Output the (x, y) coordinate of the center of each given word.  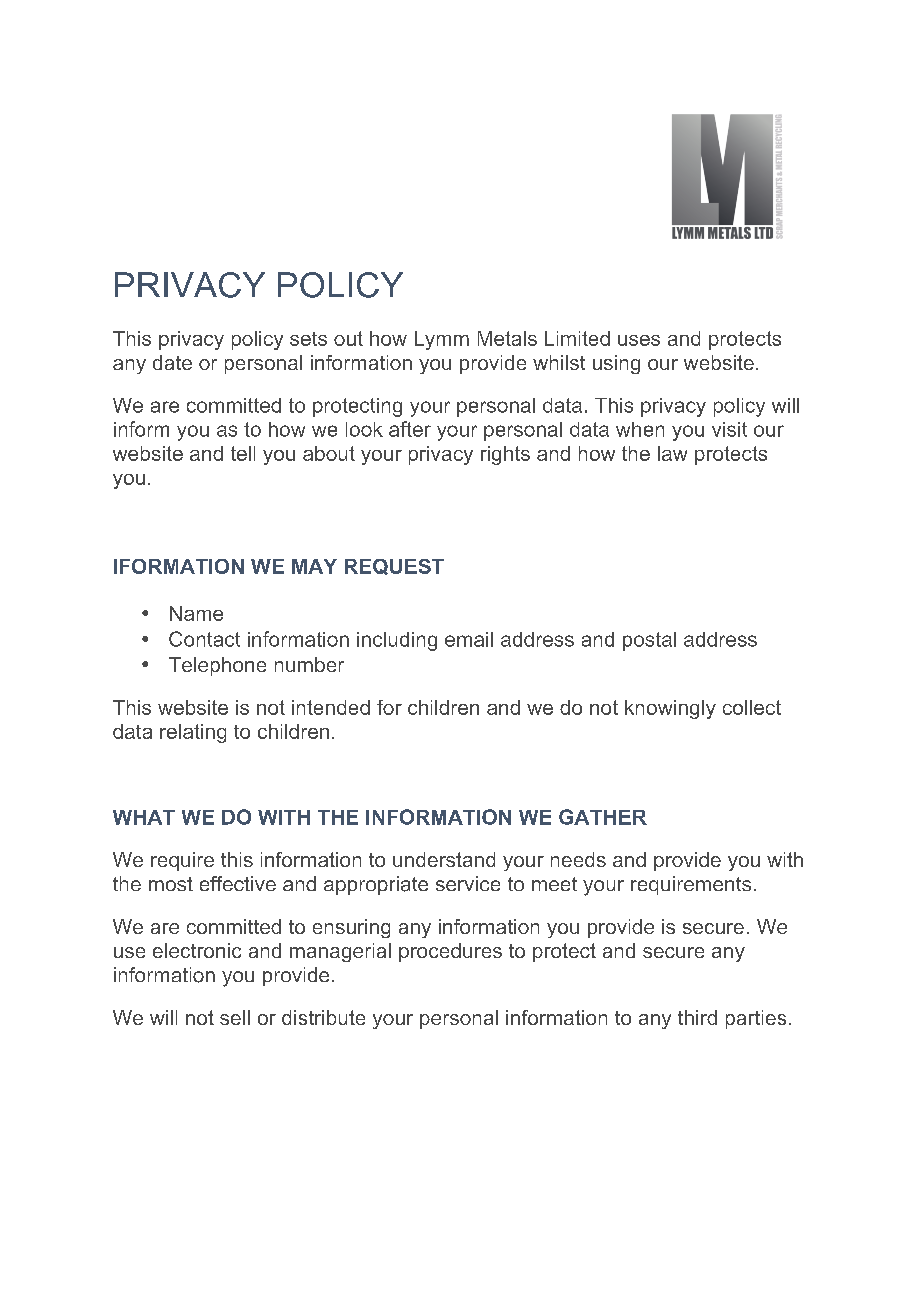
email (469, 639)
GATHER (603, 817)
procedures (450, 952)
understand (444, 859)
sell (235, 1017)
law (672, 453)
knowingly (670, 709)
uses (639, 340)
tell (243, 453)
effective (238, 883)
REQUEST (394, 567)
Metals (507, 338)
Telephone (217, 666)
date (172, 362)
